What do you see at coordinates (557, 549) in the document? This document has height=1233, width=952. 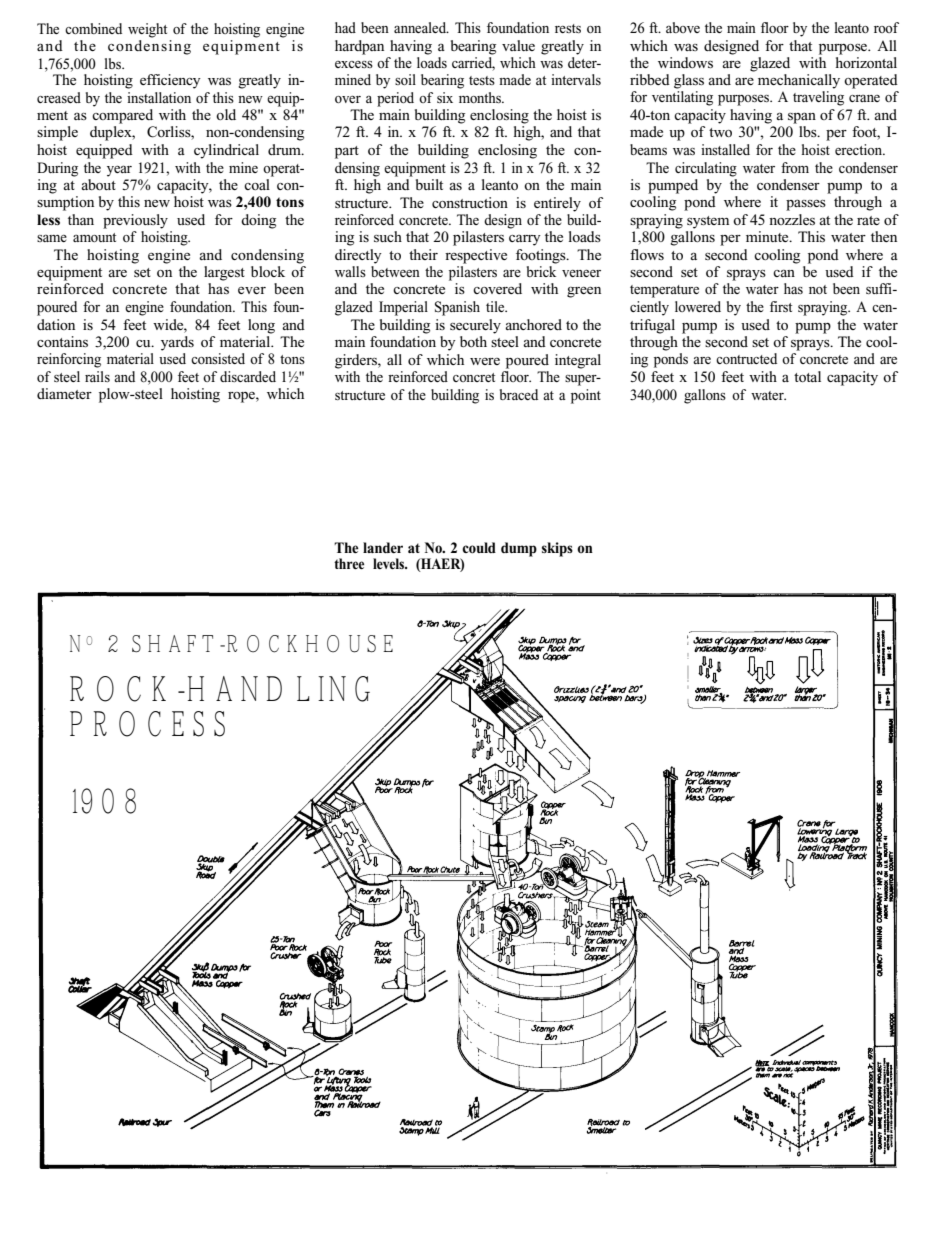 I see `skips` at bounding box center [557, 549].
